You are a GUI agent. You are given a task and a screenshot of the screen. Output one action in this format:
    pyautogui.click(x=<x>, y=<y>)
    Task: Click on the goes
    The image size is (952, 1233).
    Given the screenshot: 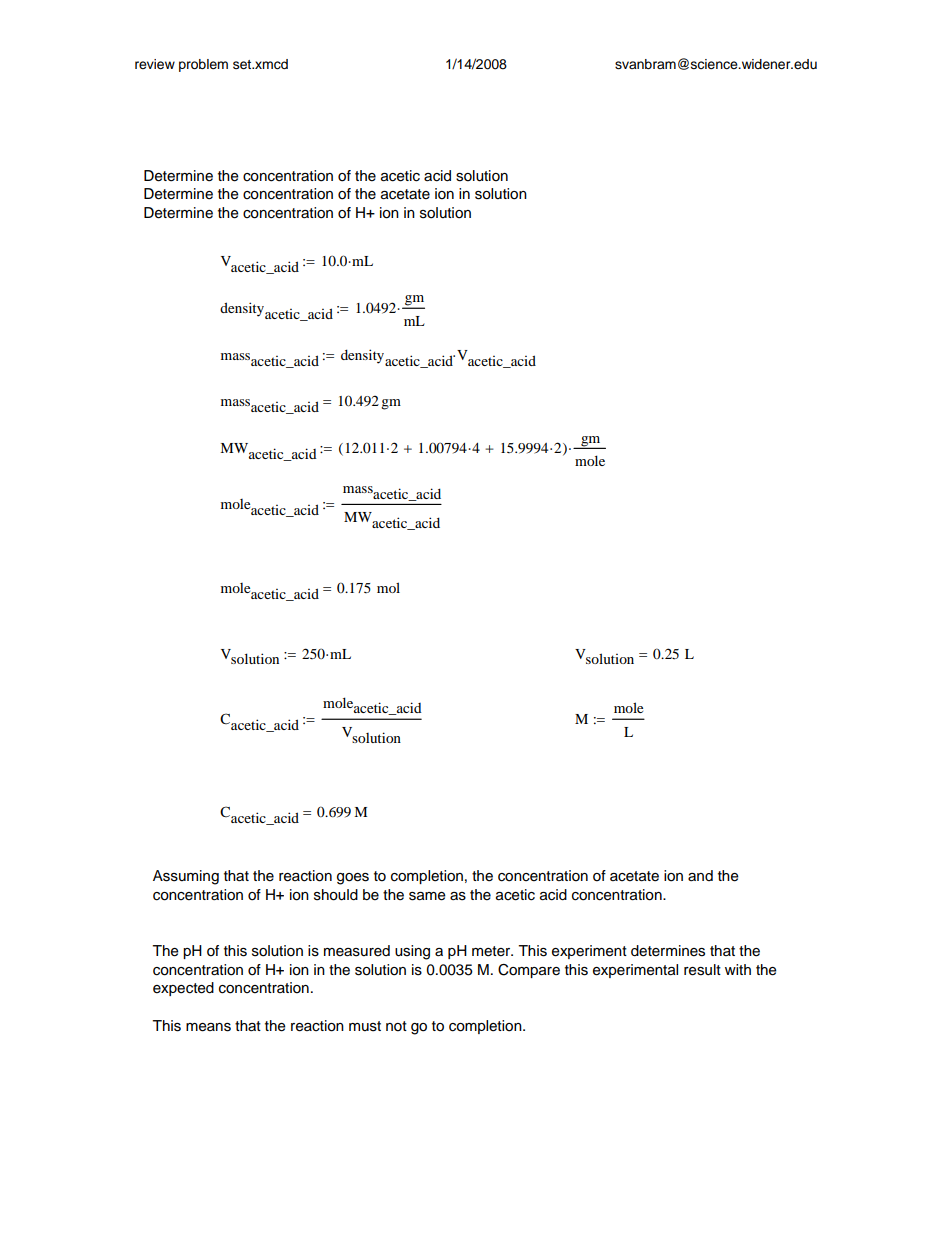 What is the action you would take?
    pyautogui.click(x=353, y=879)
